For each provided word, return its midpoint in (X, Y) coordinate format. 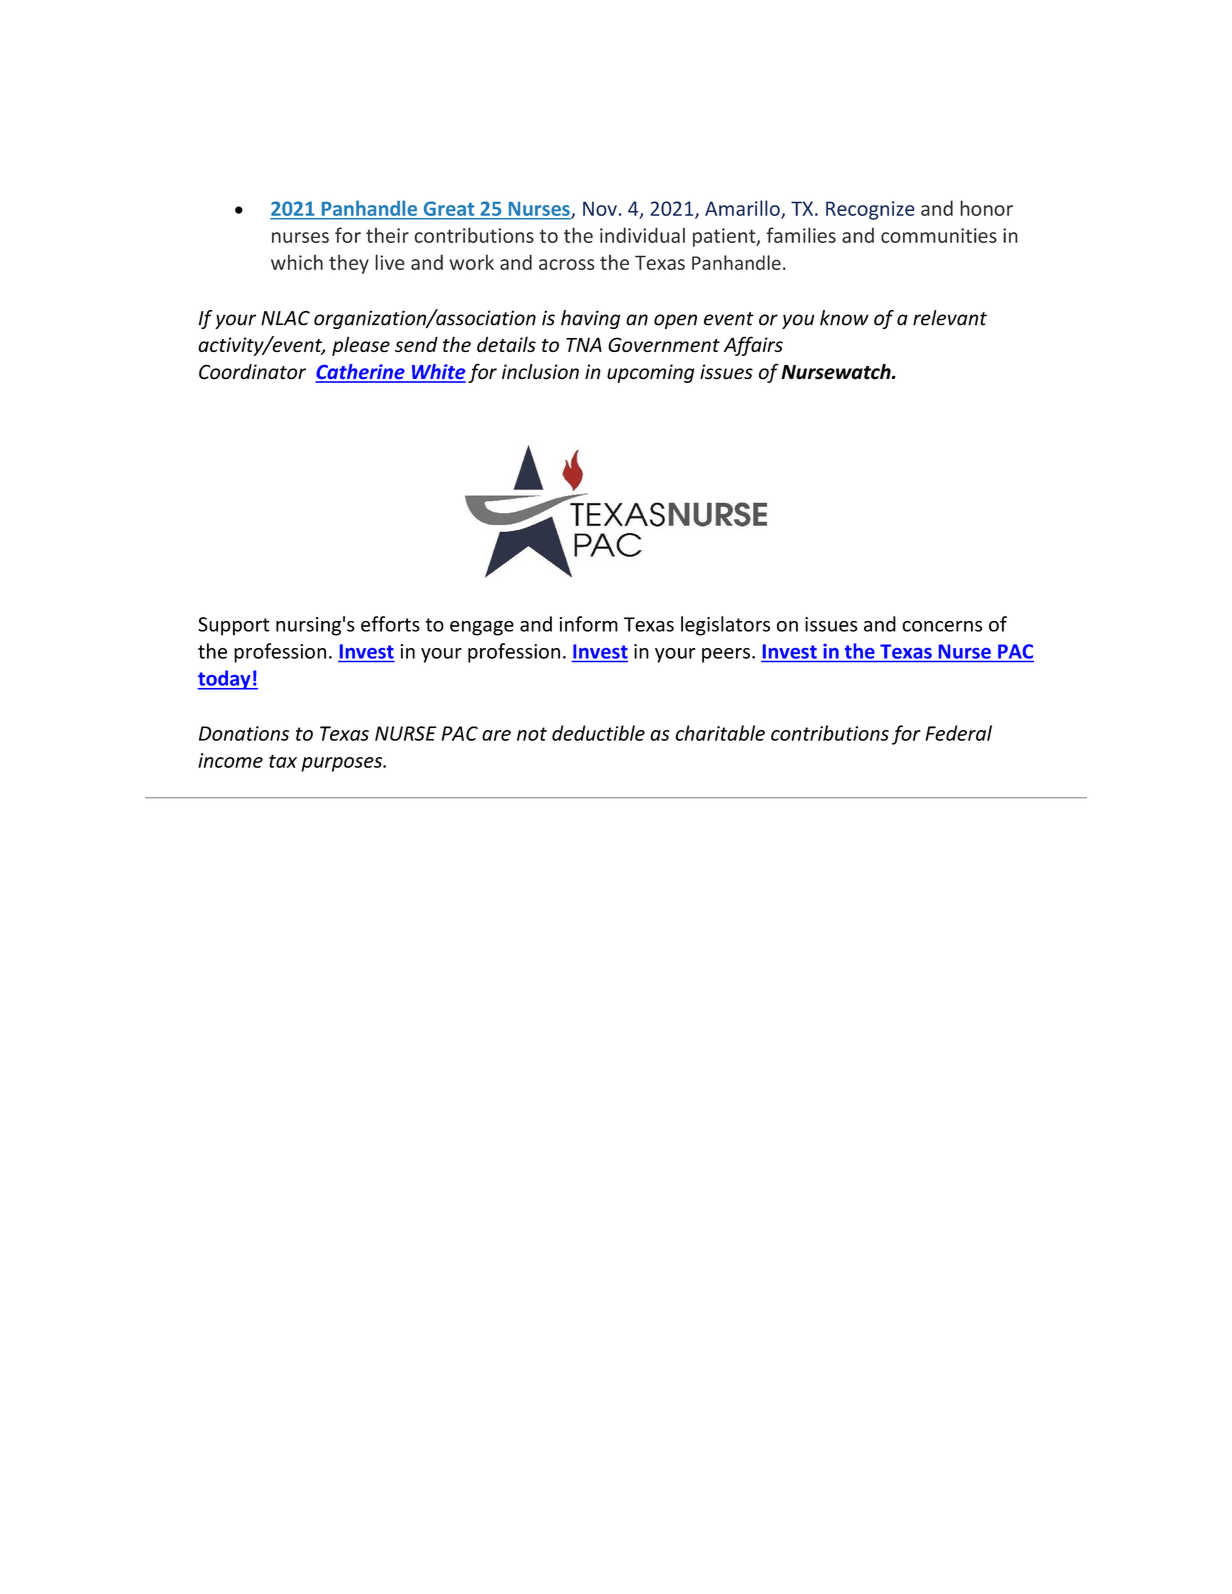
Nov (600, 208)
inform (589, 624)
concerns (942, 626)
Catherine (361, 373)
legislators (725, 626)
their (387, 235)
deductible (598, 733)
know (844, 318)
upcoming (650, 373)
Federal (958, 733)
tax (283, 761)
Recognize (870, 210)
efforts (390, 624)
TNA (584, 344)
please (361, 346)
